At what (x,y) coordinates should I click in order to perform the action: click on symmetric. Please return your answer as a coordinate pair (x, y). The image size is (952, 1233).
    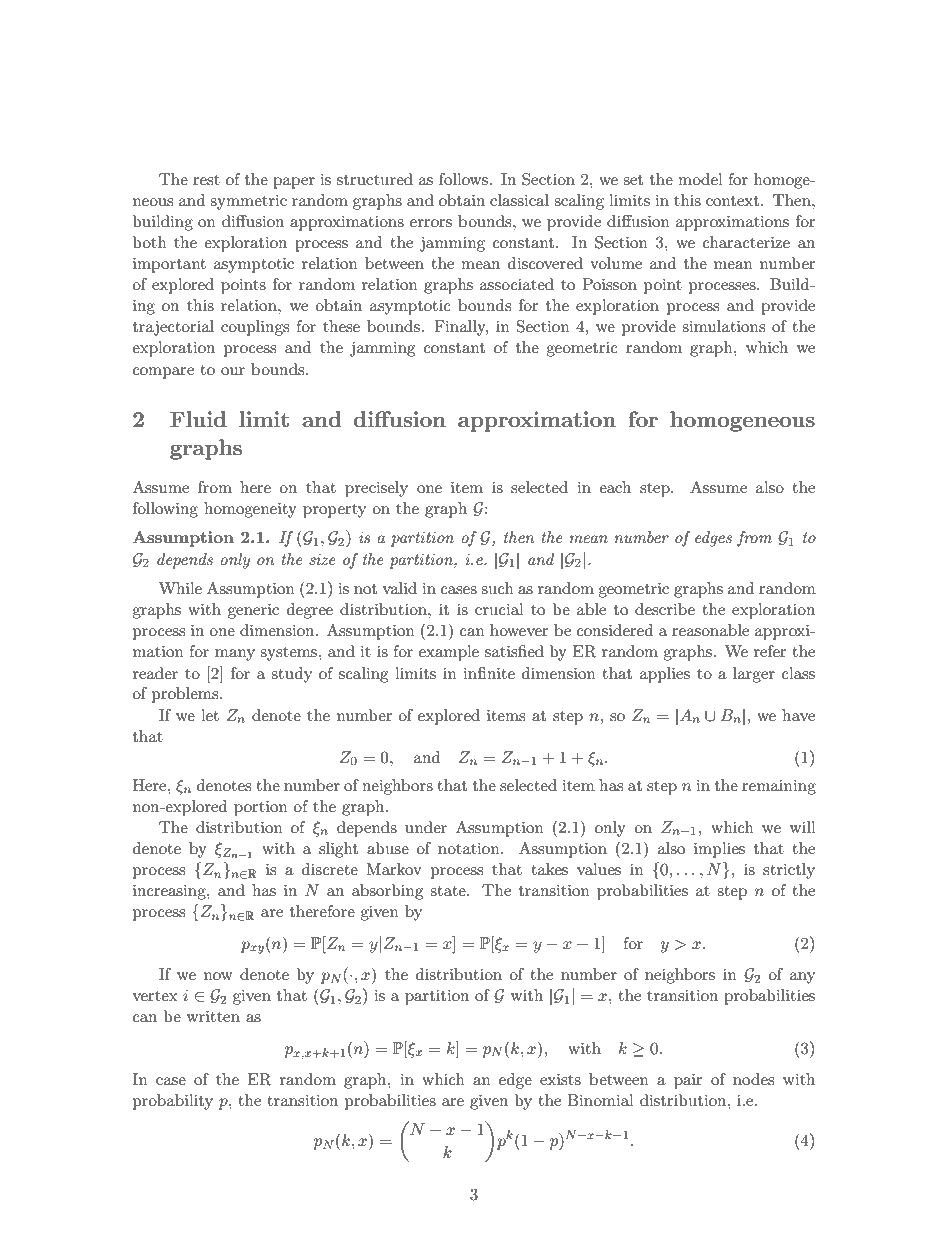
    Looking at the image, I should click on (248, 202).
